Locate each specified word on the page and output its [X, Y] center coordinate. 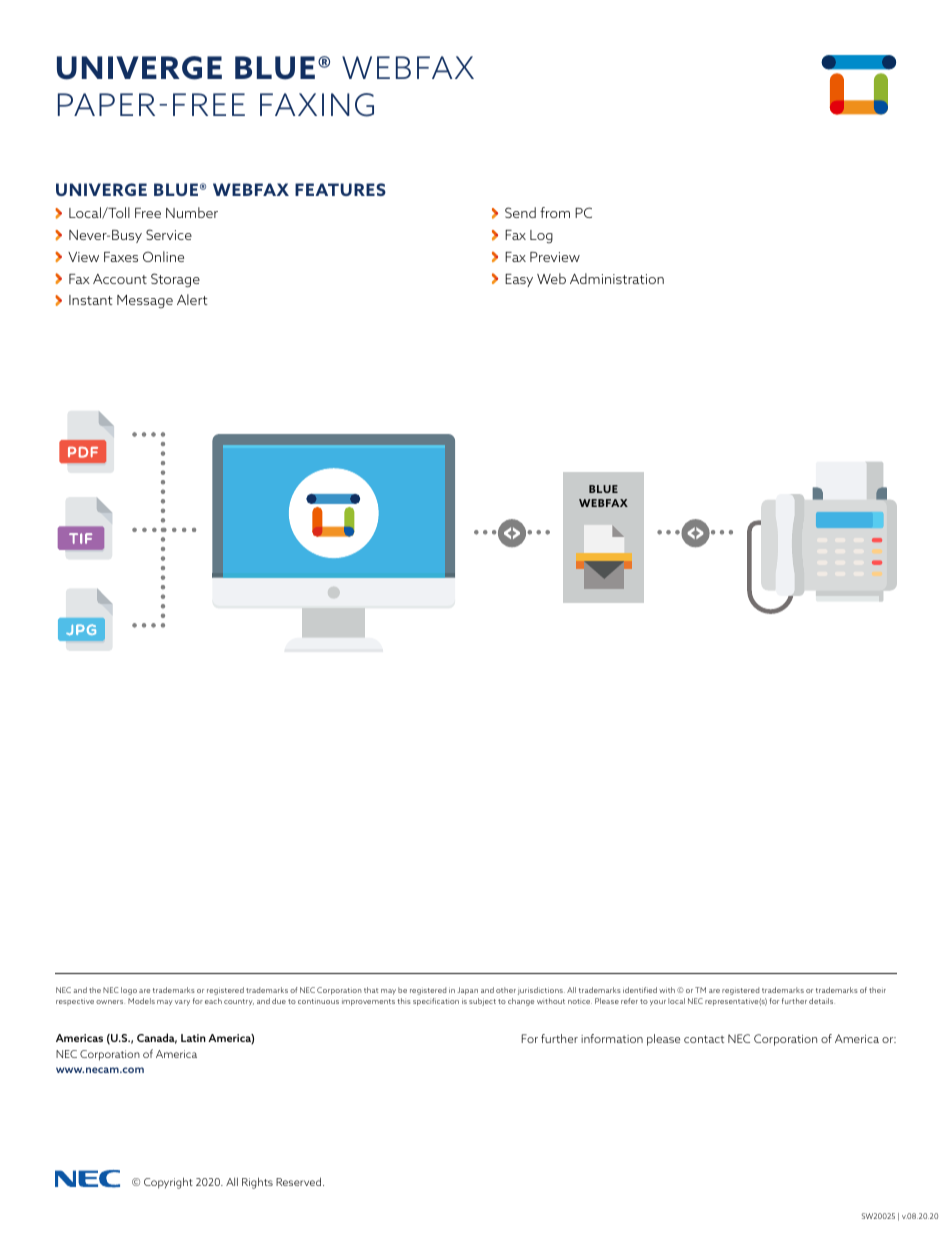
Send [520, 212]
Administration [617, 278]
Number [192, 212]
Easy [519, 280]
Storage [175, 280]
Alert [192, 299]
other [506, 990]
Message [145, 301]
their [877, 990]
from [555, 212]
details [822, 1001]
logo [129, 991]
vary [182, 1003]
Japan [467, 991]
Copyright [168, 1183]
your [658, 1003]
